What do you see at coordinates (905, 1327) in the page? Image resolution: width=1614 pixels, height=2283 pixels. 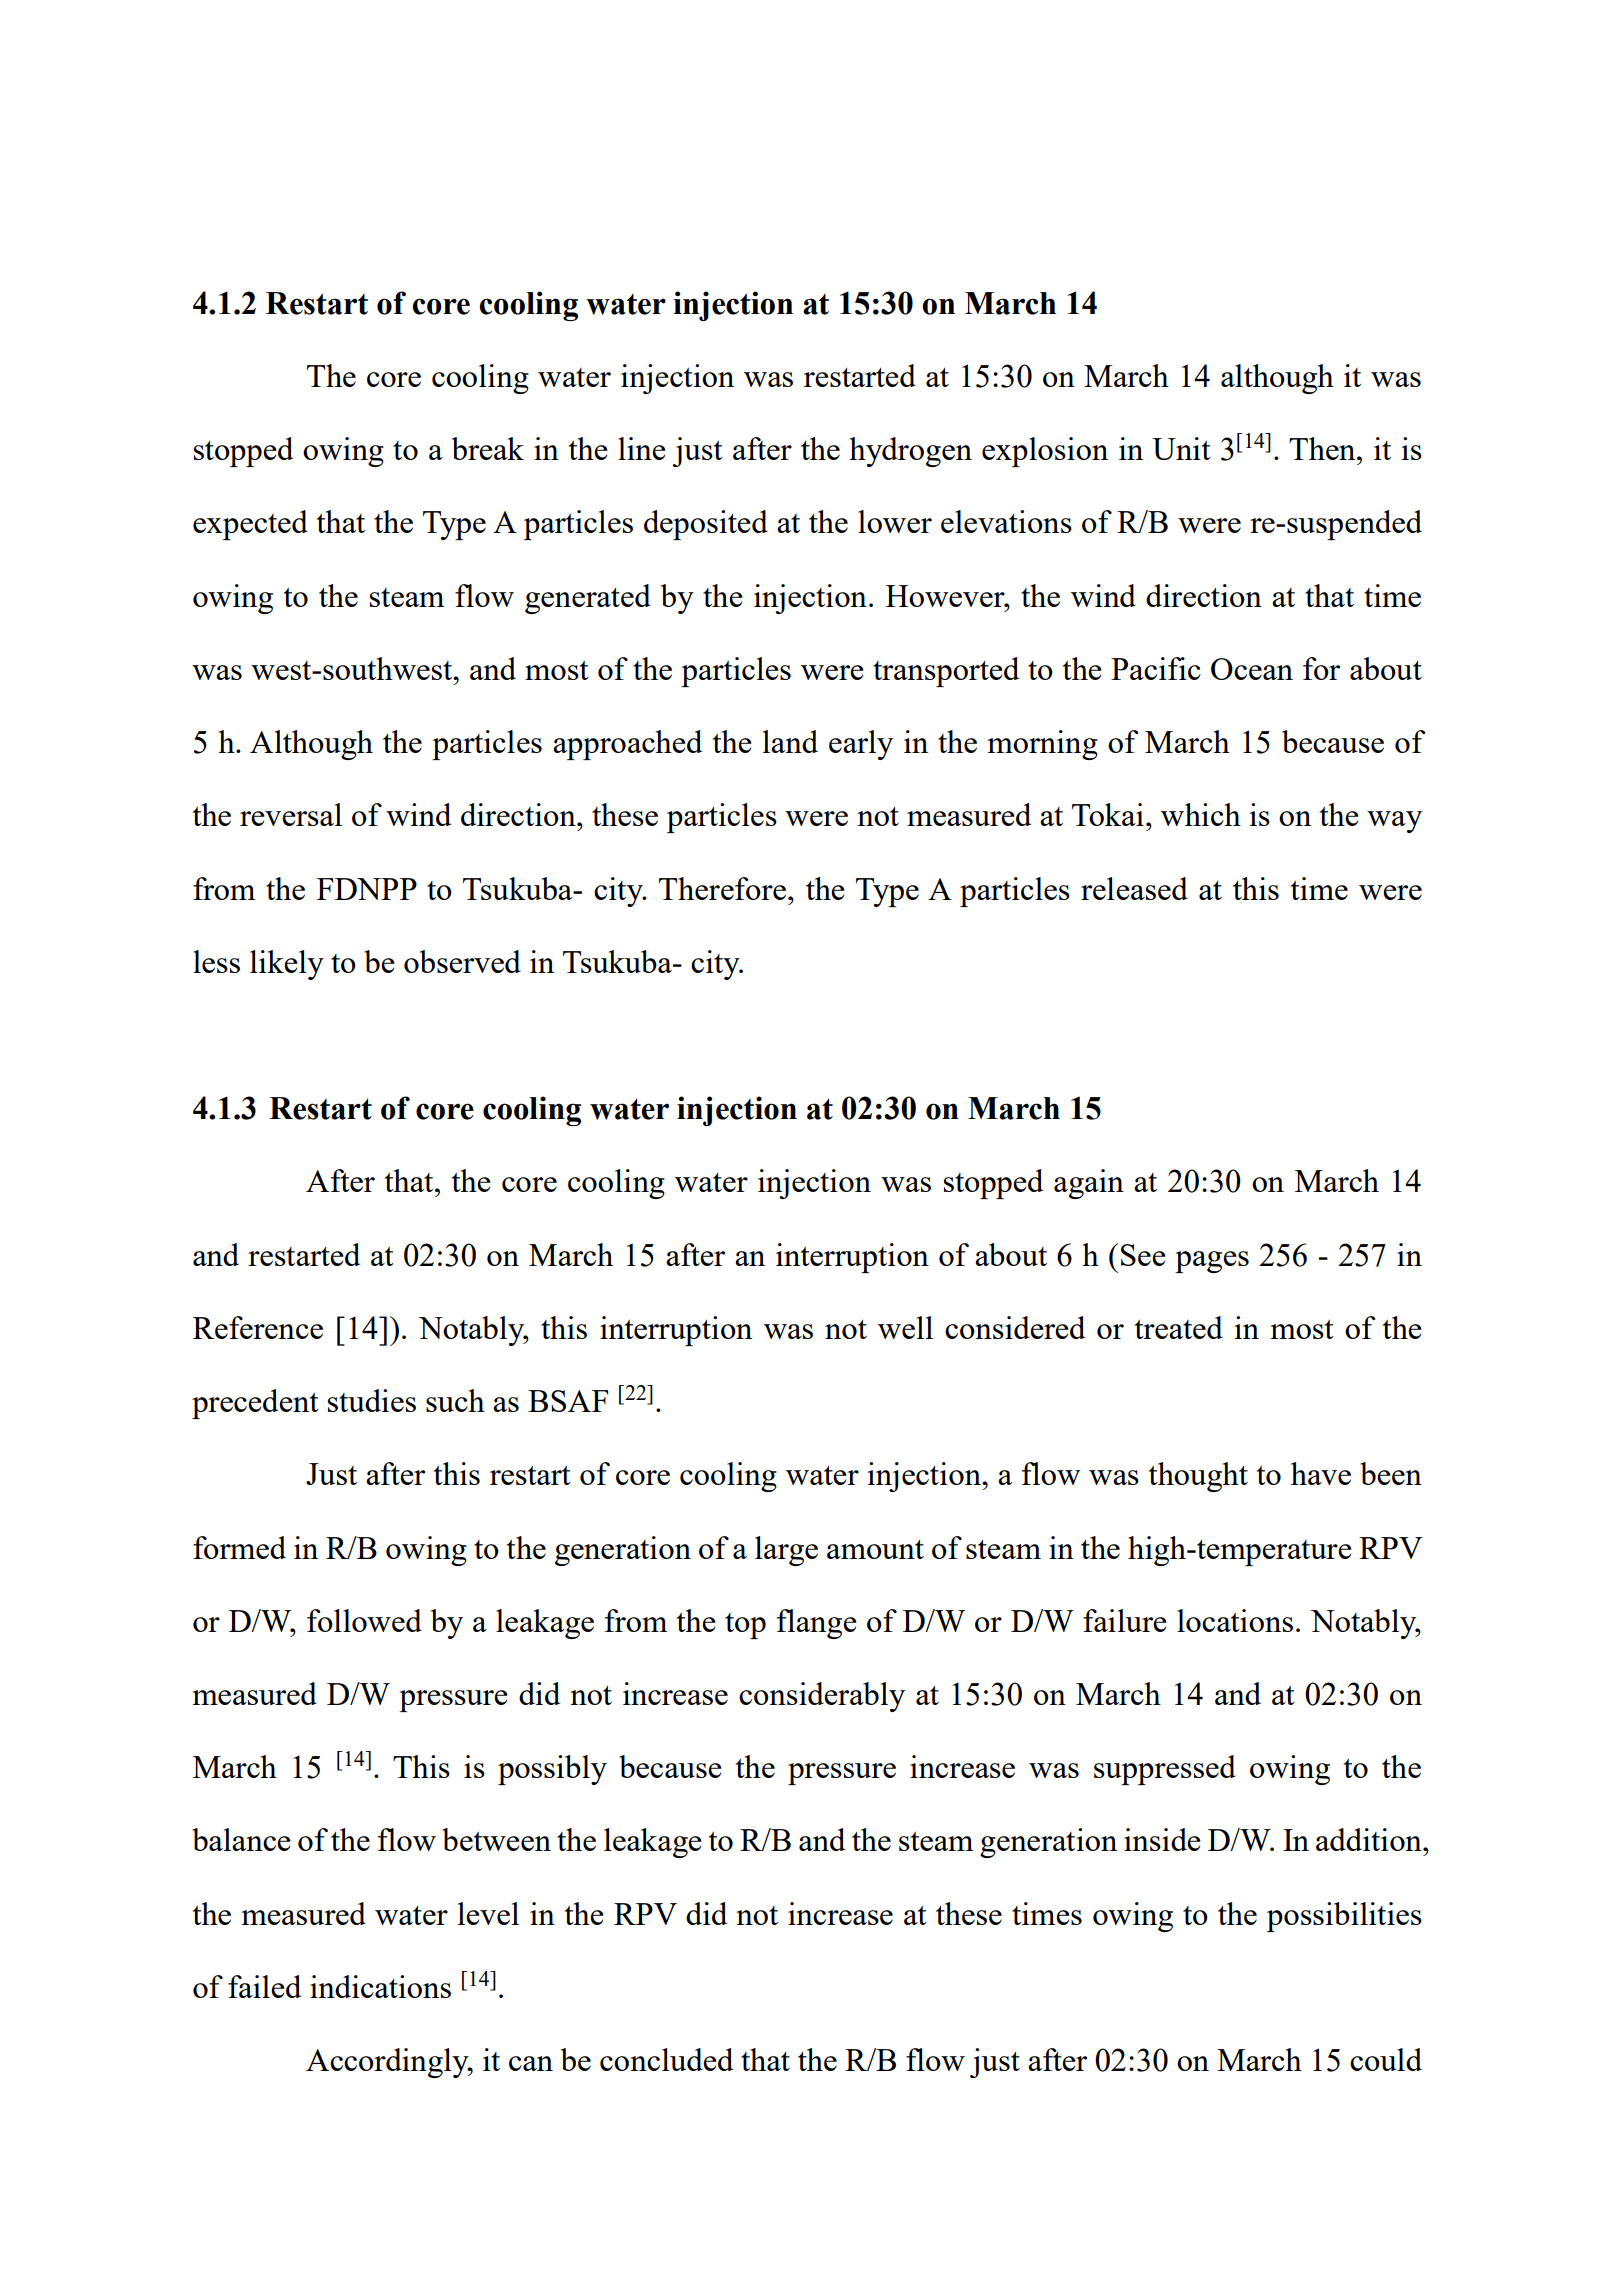 I see `well` at bounding box center [905, 1327].
